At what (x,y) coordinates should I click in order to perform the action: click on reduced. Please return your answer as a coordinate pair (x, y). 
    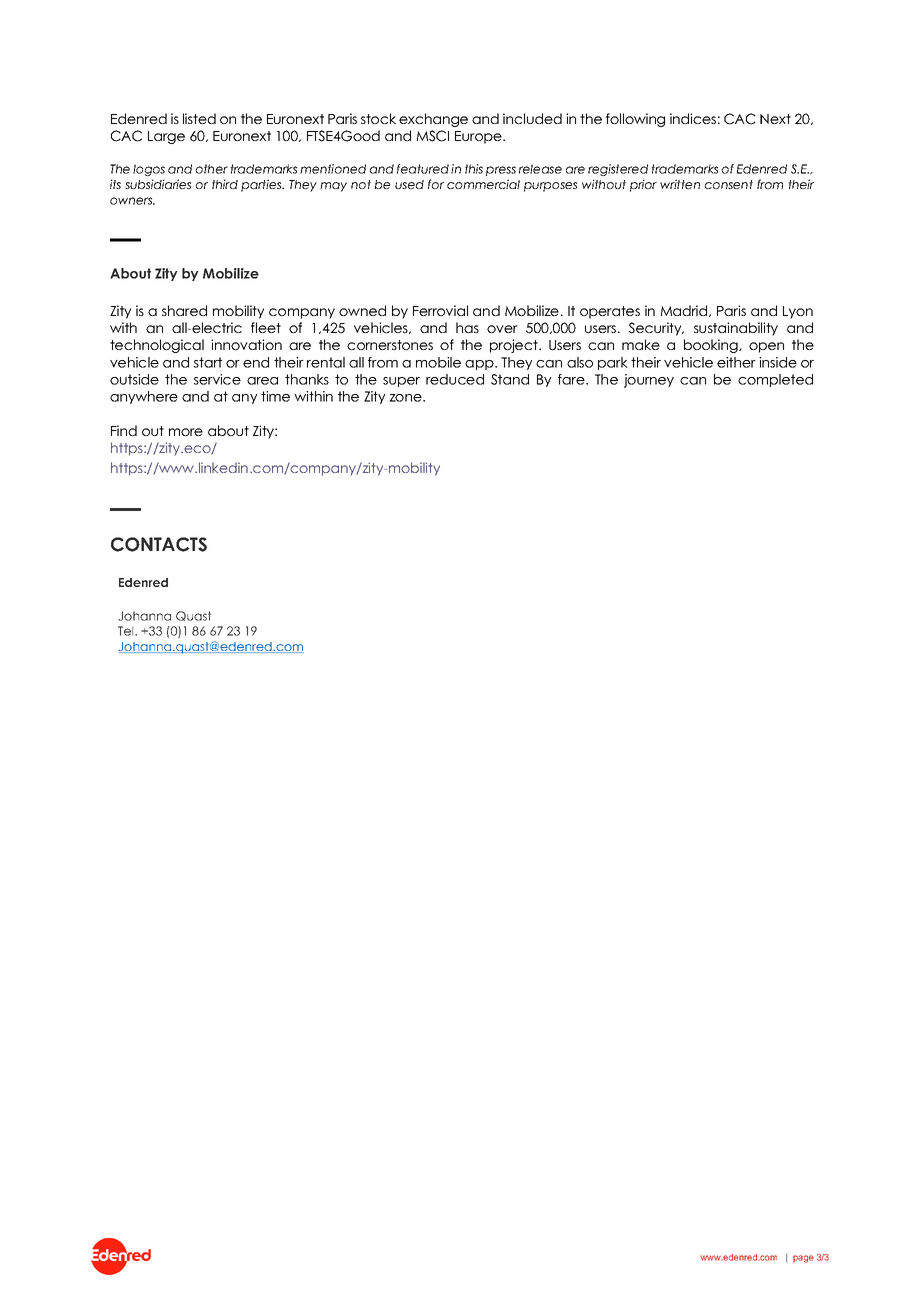
    Looking at the image, I should click on (455, 379).
